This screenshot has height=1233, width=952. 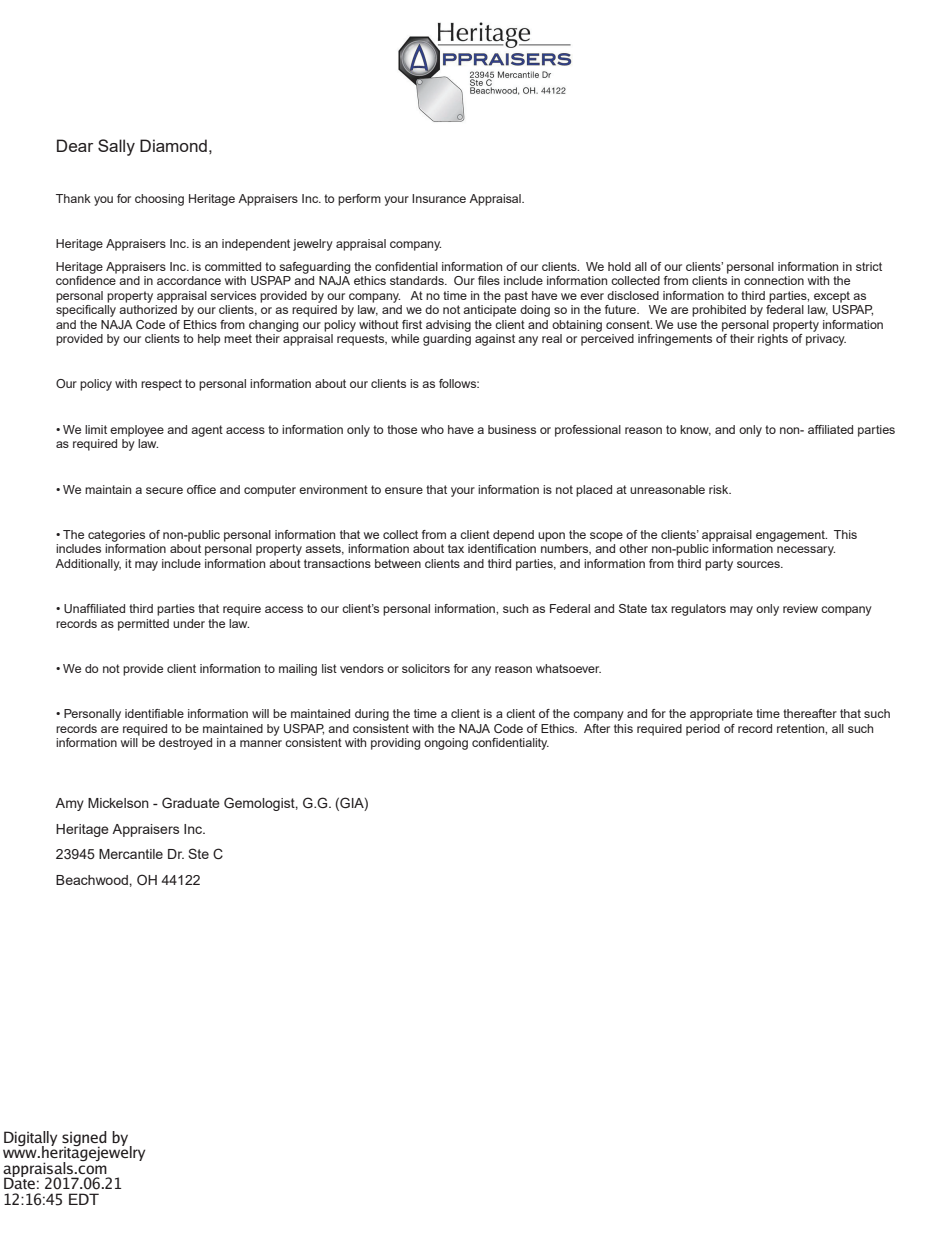 What do you see at coordinates (426, 668) in the screenshot?
I see `solicitors` at bounding box center [426, 668].
